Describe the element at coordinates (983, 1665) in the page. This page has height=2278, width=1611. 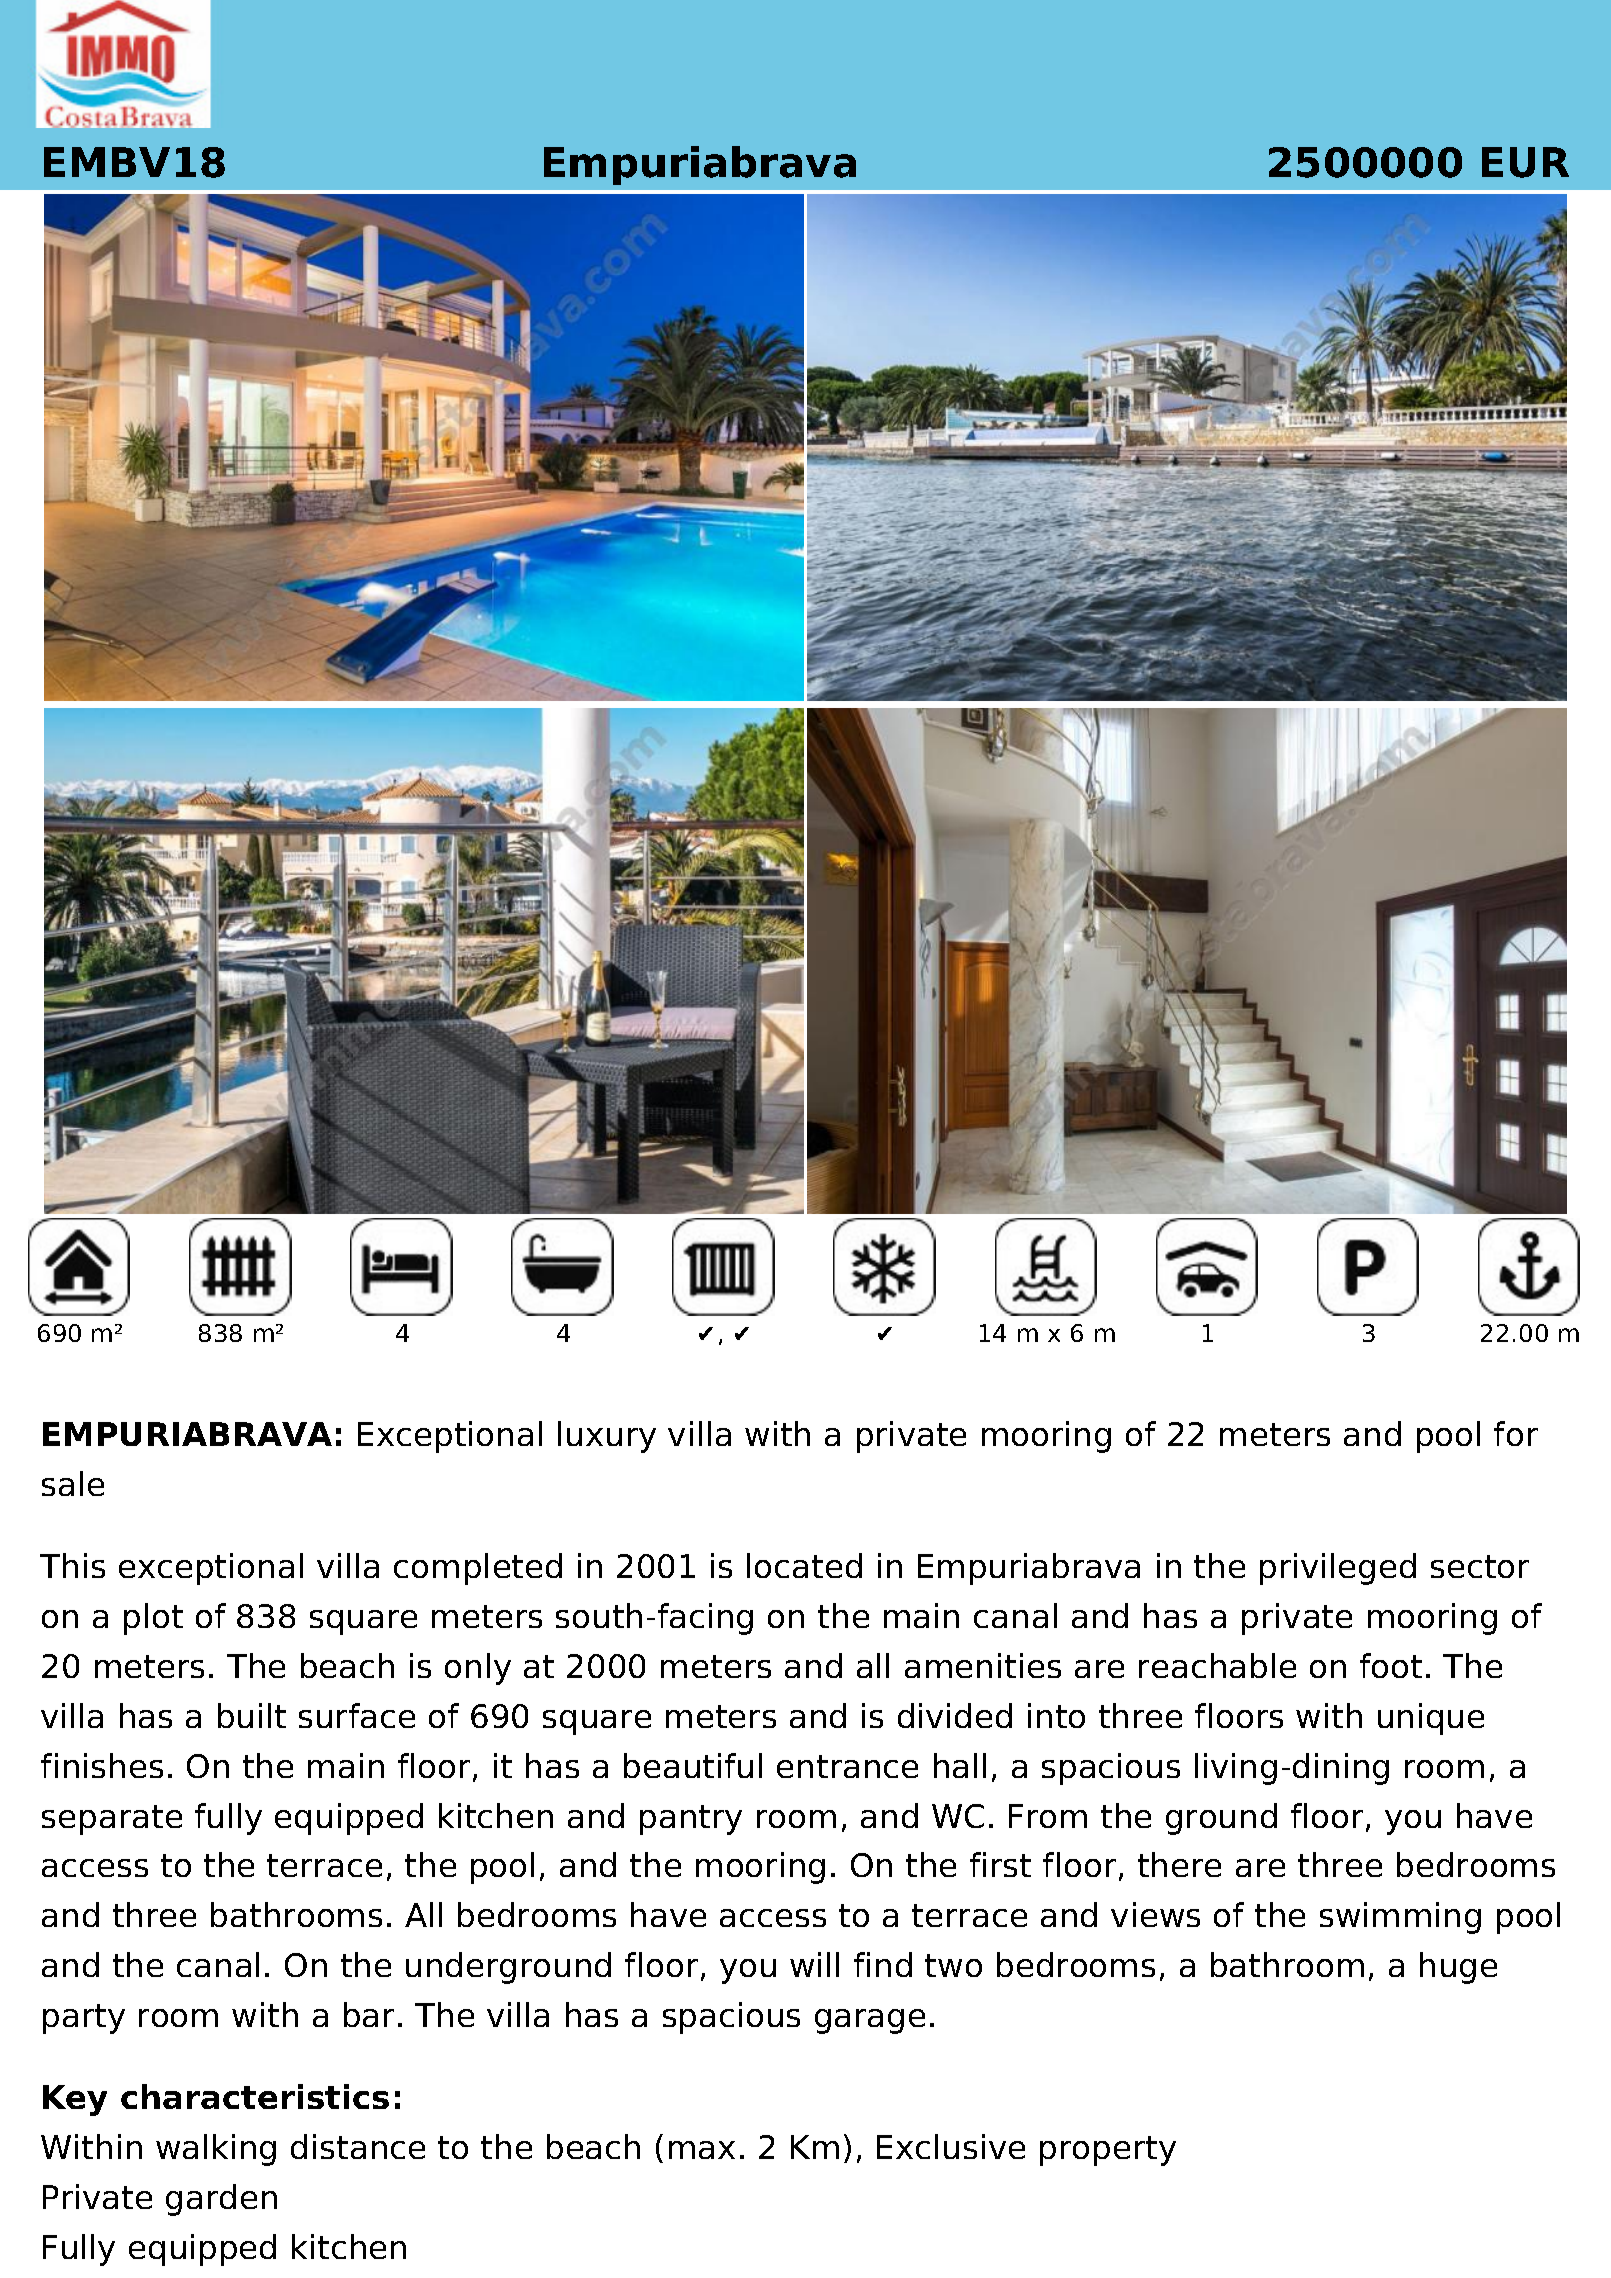
I see `amenities` at that location.
